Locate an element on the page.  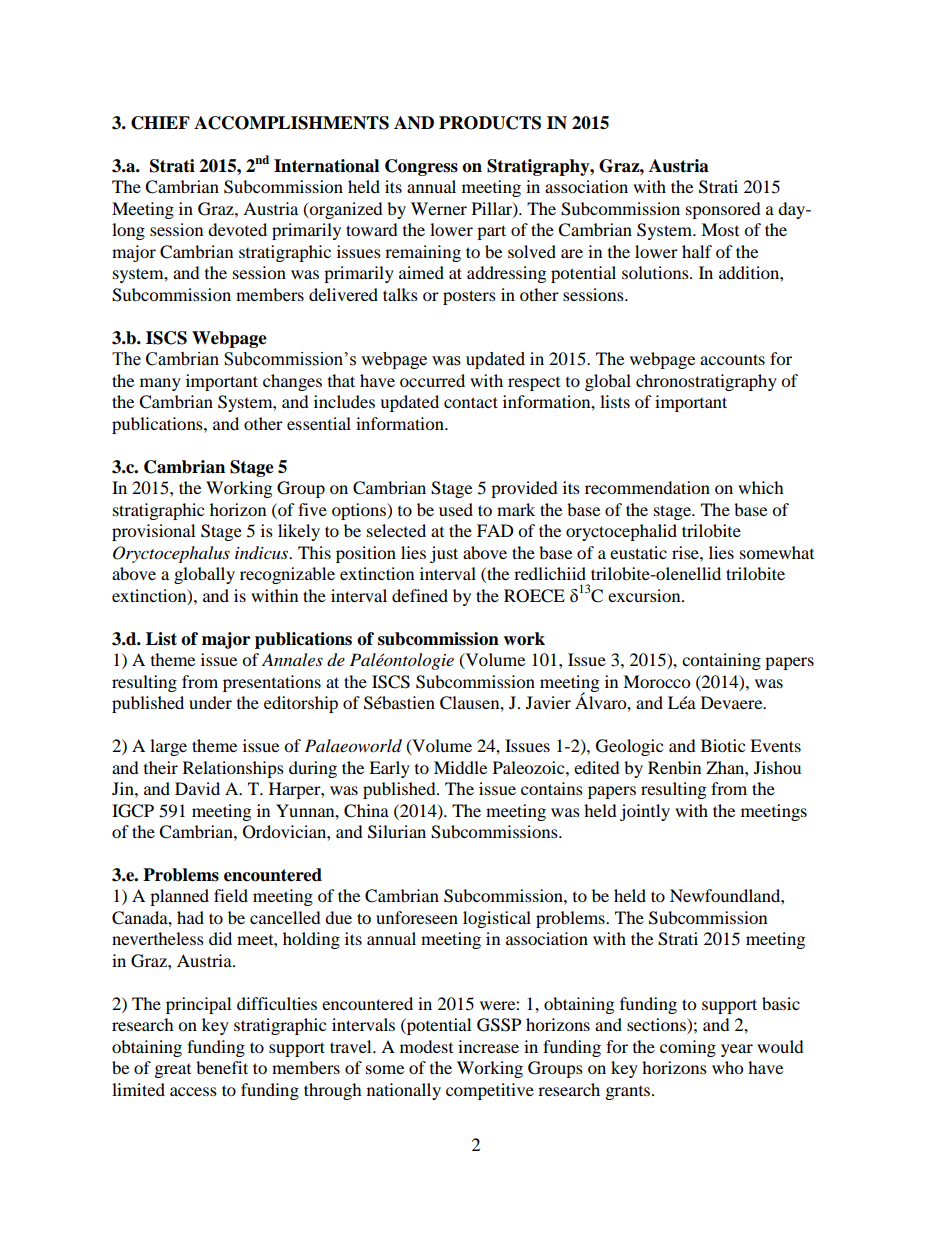
increase is located at coordinates (488, 1046).
